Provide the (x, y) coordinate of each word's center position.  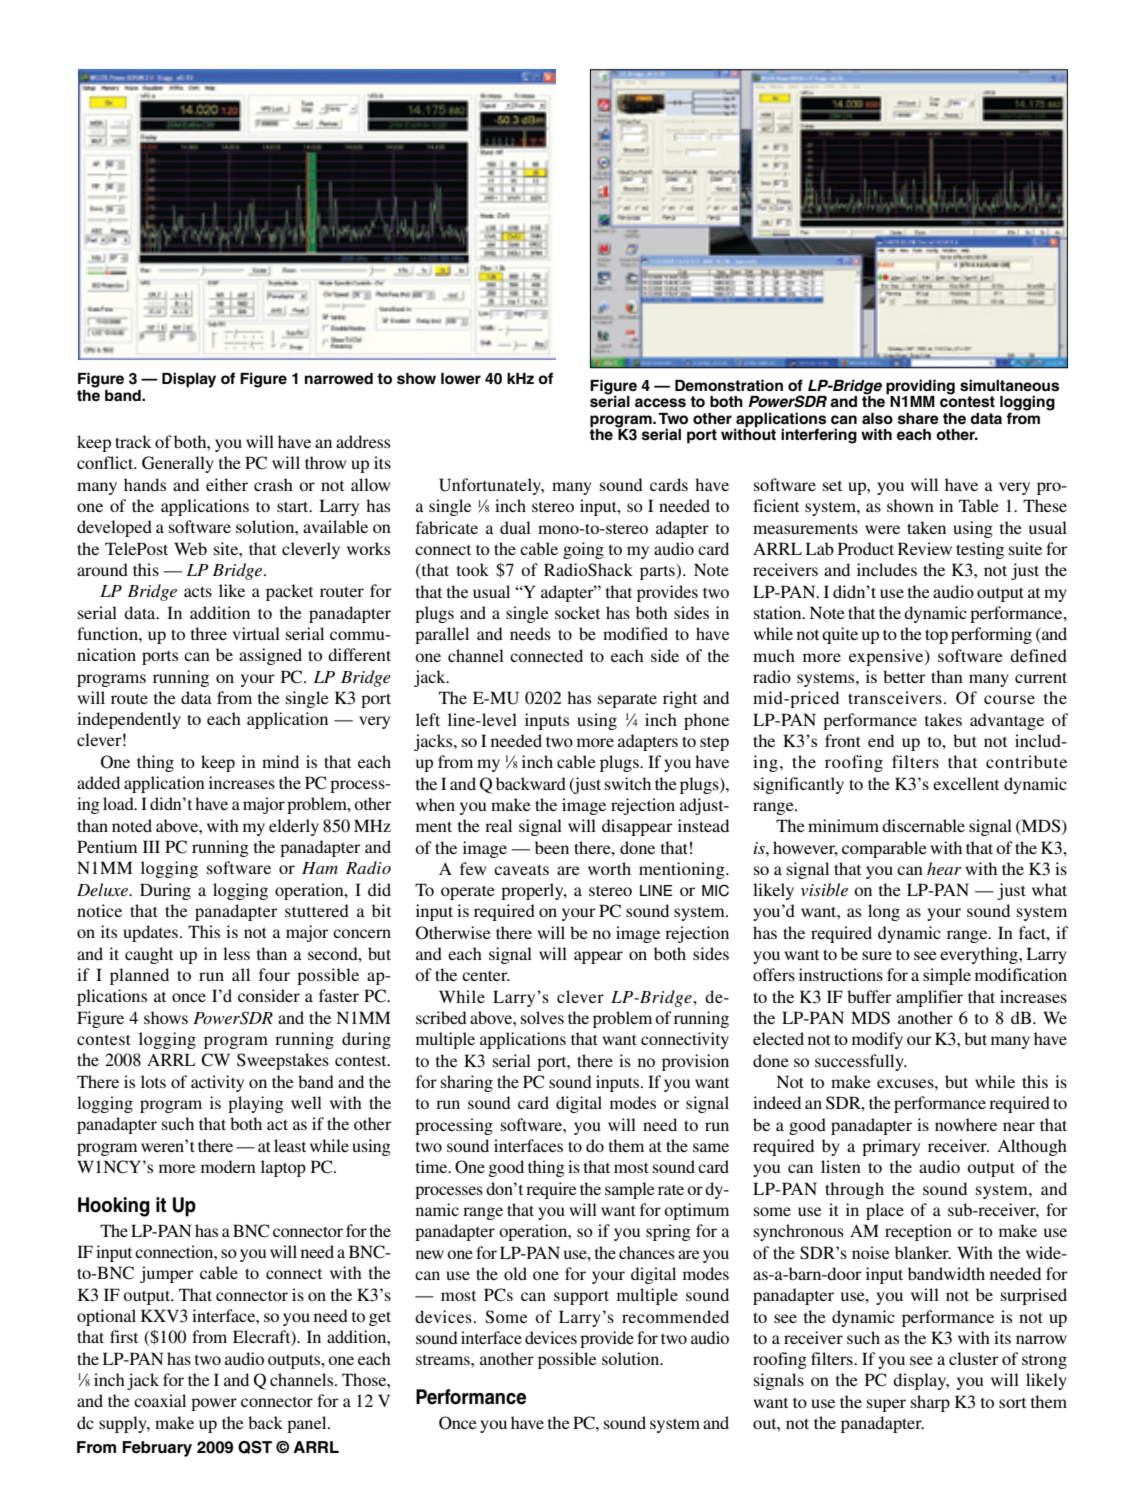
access (660, 403)
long (884, 912)
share (918, 419)
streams (444, 1360)
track (133, 441)
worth (609, 868)
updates (150, 933)
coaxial (160, 1400)
